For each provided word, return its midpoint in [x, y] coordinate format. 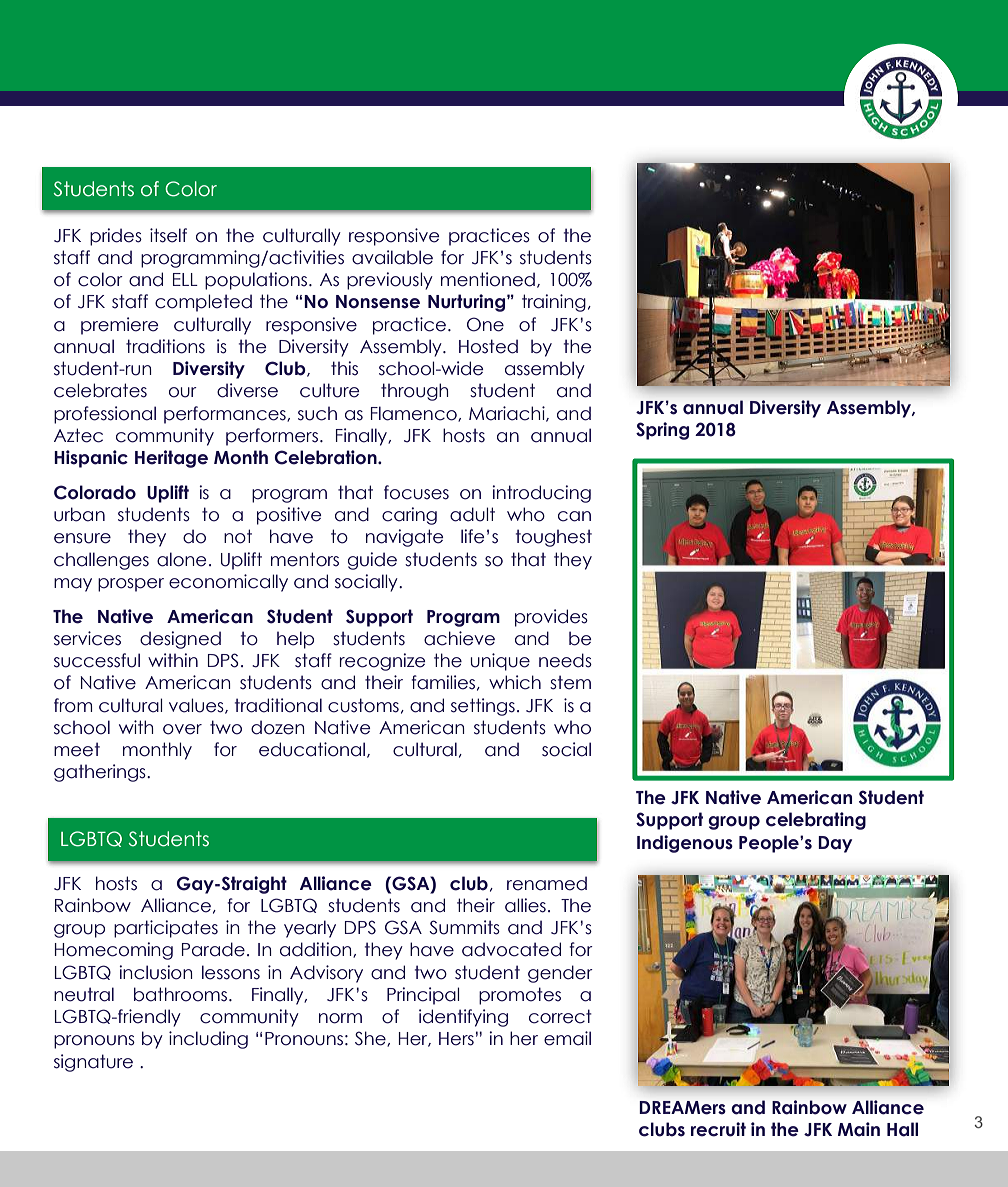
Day [835, 844]
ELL [185, 279]
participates [166, 929]
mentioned [488, 279]
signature [93, 1063]
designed [180, 640]
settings [483, 707]
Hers [456, 1039]
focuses [416, 492]
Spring [662, 431]
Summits [464, 927]
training [554, 303]
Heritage [171, 459]
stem [570, 682]
